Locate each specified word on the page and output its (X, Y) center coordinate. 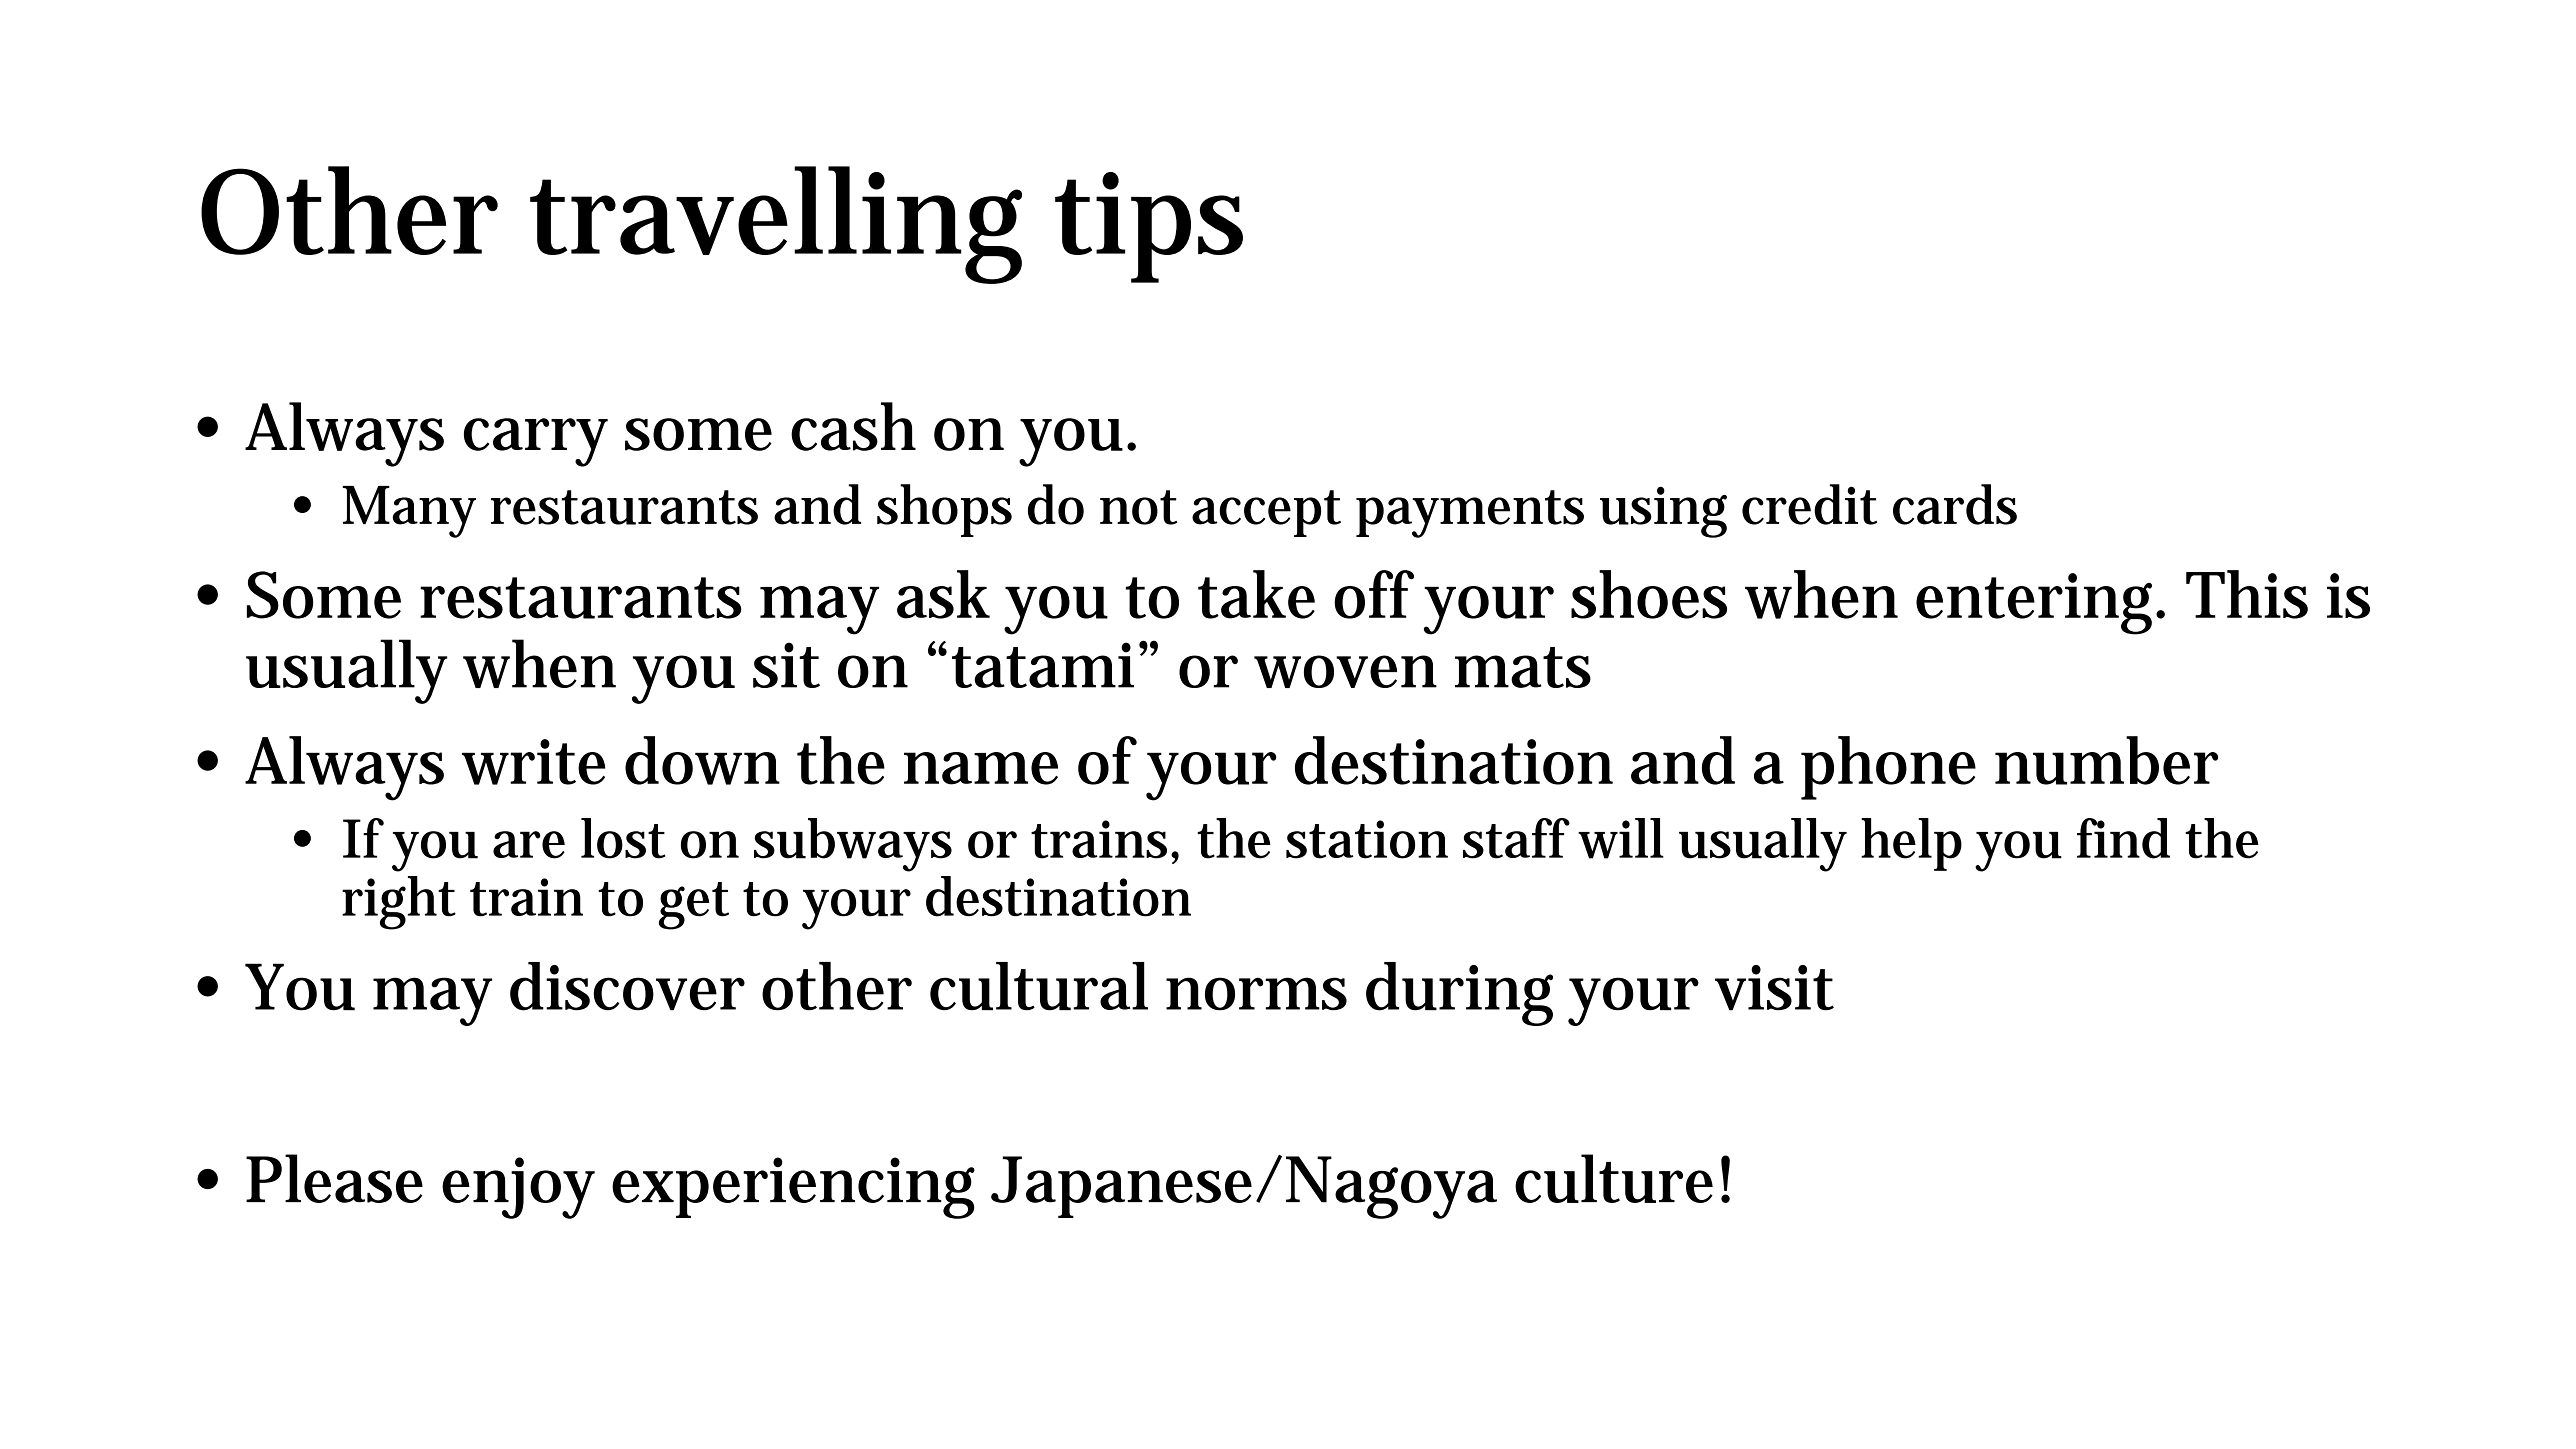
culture (1614, 1178)
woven (1345, 671)
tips (1149, 227)
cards (1955, 504)
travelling (776, 225)
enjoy (518, 1188)
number (2106, 760)
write (534, 762)
